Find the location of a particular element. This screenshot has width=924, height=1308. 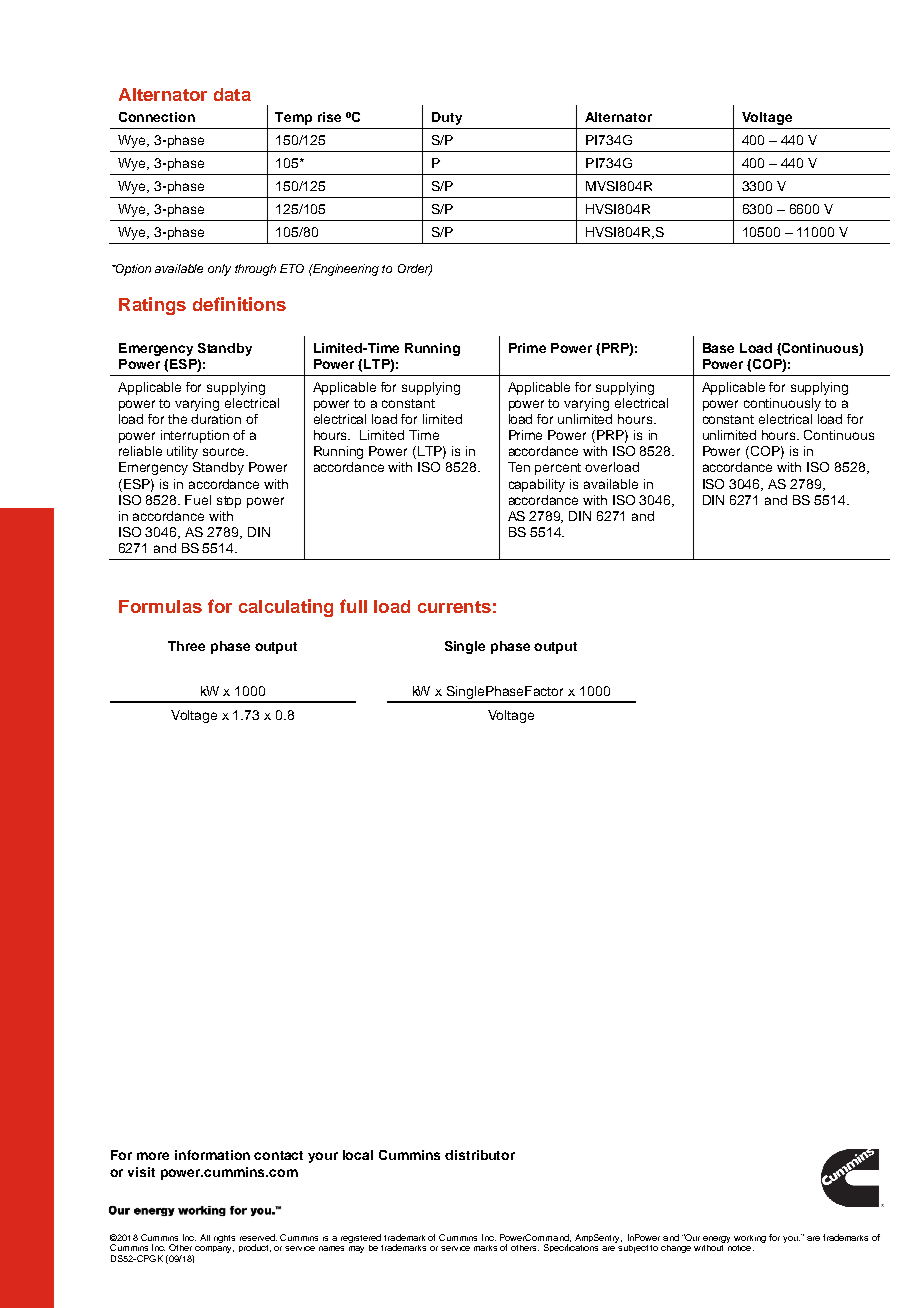

Three is located at coordinates (186, 646).
